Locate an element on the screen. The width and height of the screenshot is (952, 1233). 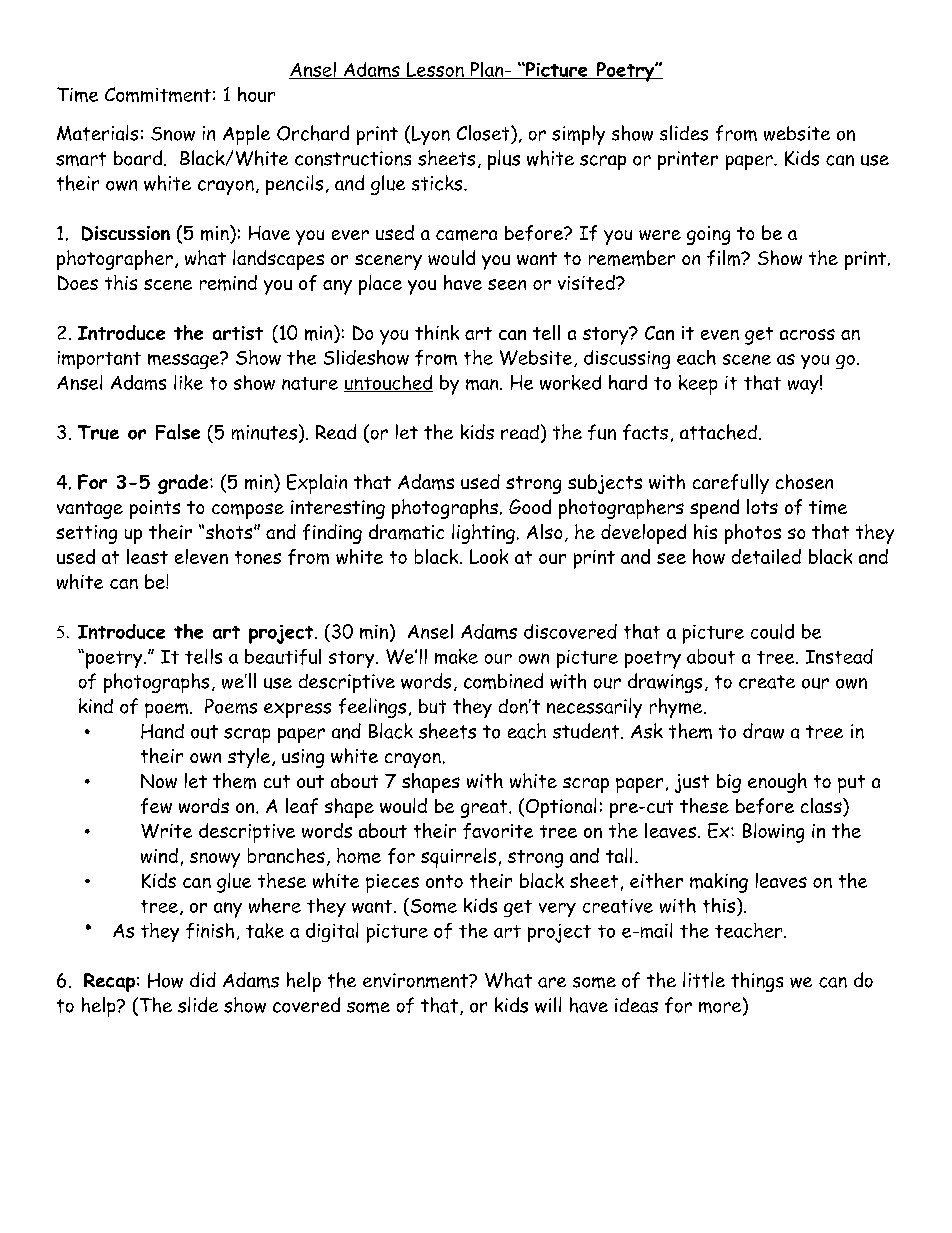
hour is located at coordinates (256, 94).
